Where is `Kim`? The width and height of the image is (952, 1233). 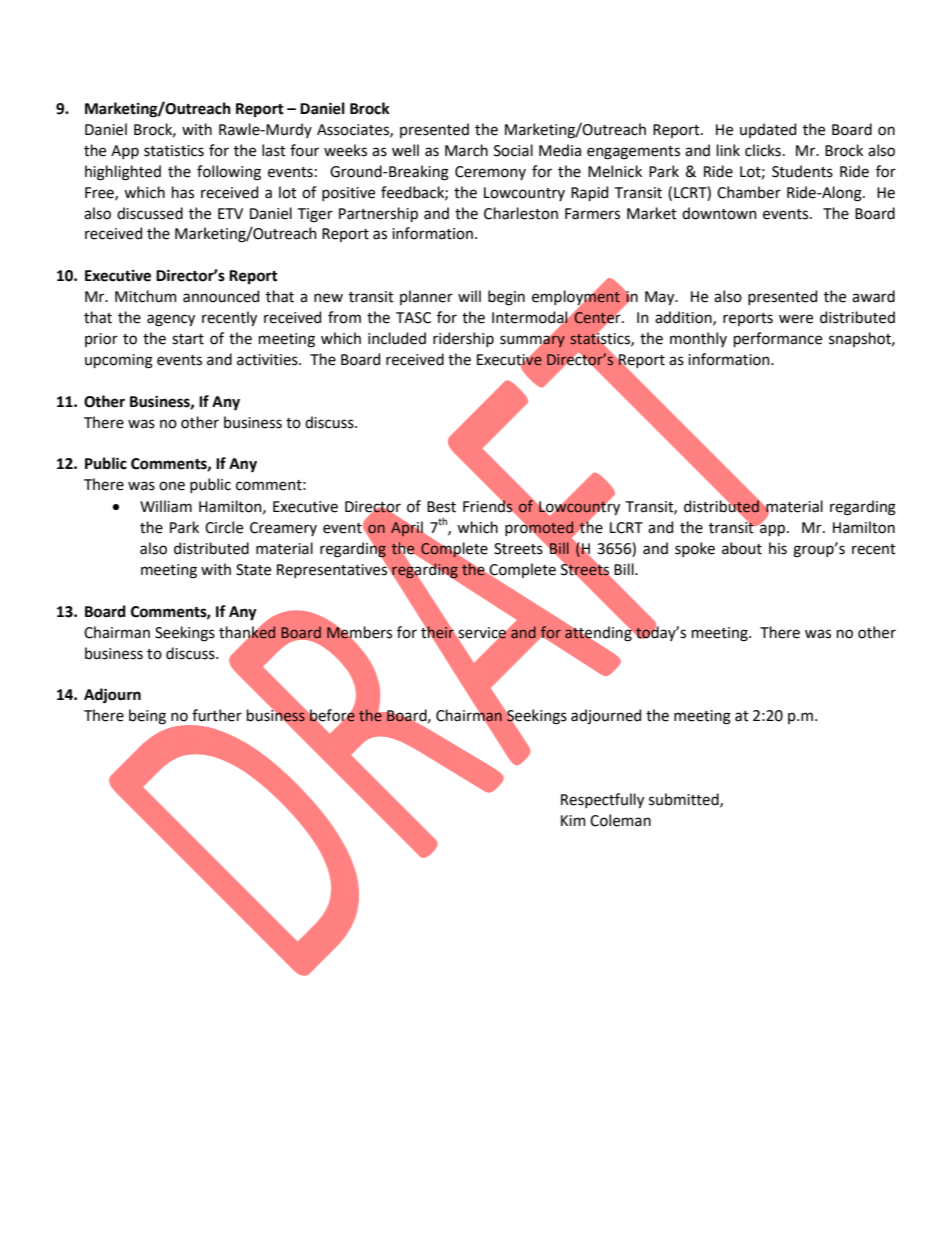
Kim is located at coordinates (573, 820).
